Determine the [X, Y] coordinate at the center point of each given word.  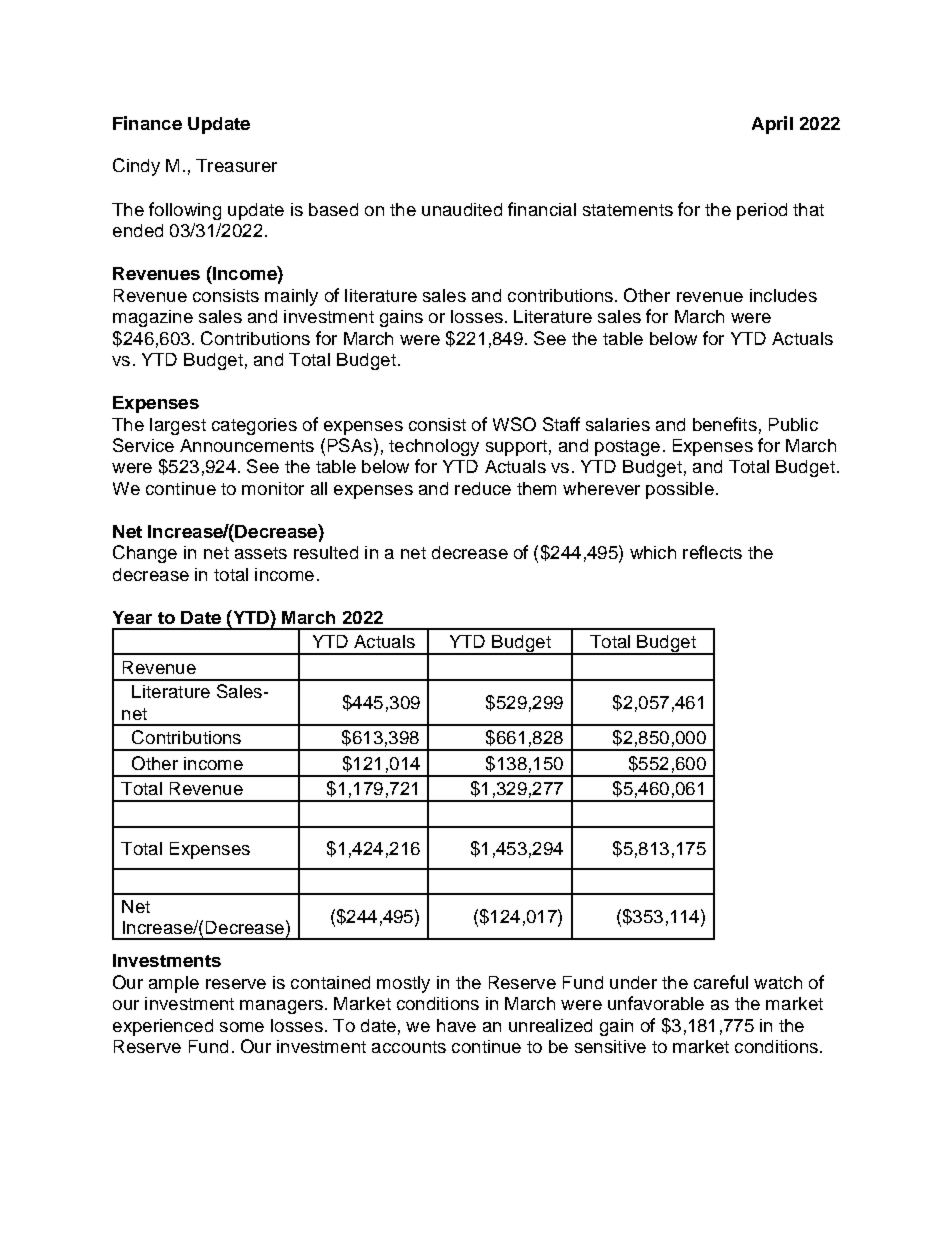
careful [721, 982]
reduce [483, 488]
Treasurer [236, 165]
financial [542, 209]
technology [434, 447]
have [456, 1025]
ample [174, 984]
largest [178, 426]
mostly [403, 984]
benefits [725, 424]
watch [778, 982]
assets [261, 553]
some [242, 1027]
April [772, 125]
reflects [712, 552]
